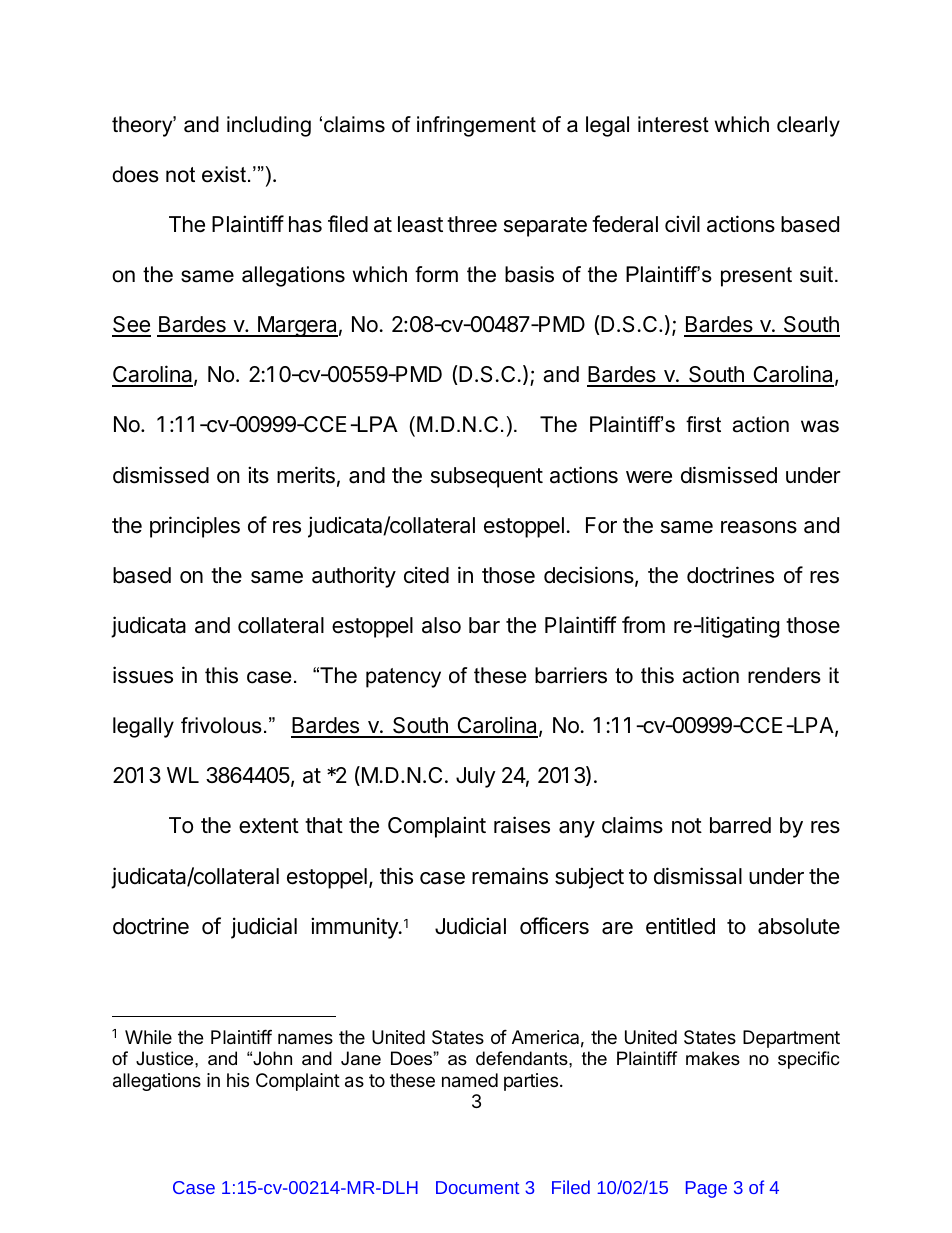  What do you see at coordinates (673, 124) in the screenshot?
I see `interest` at bounding box center [673, 124].
